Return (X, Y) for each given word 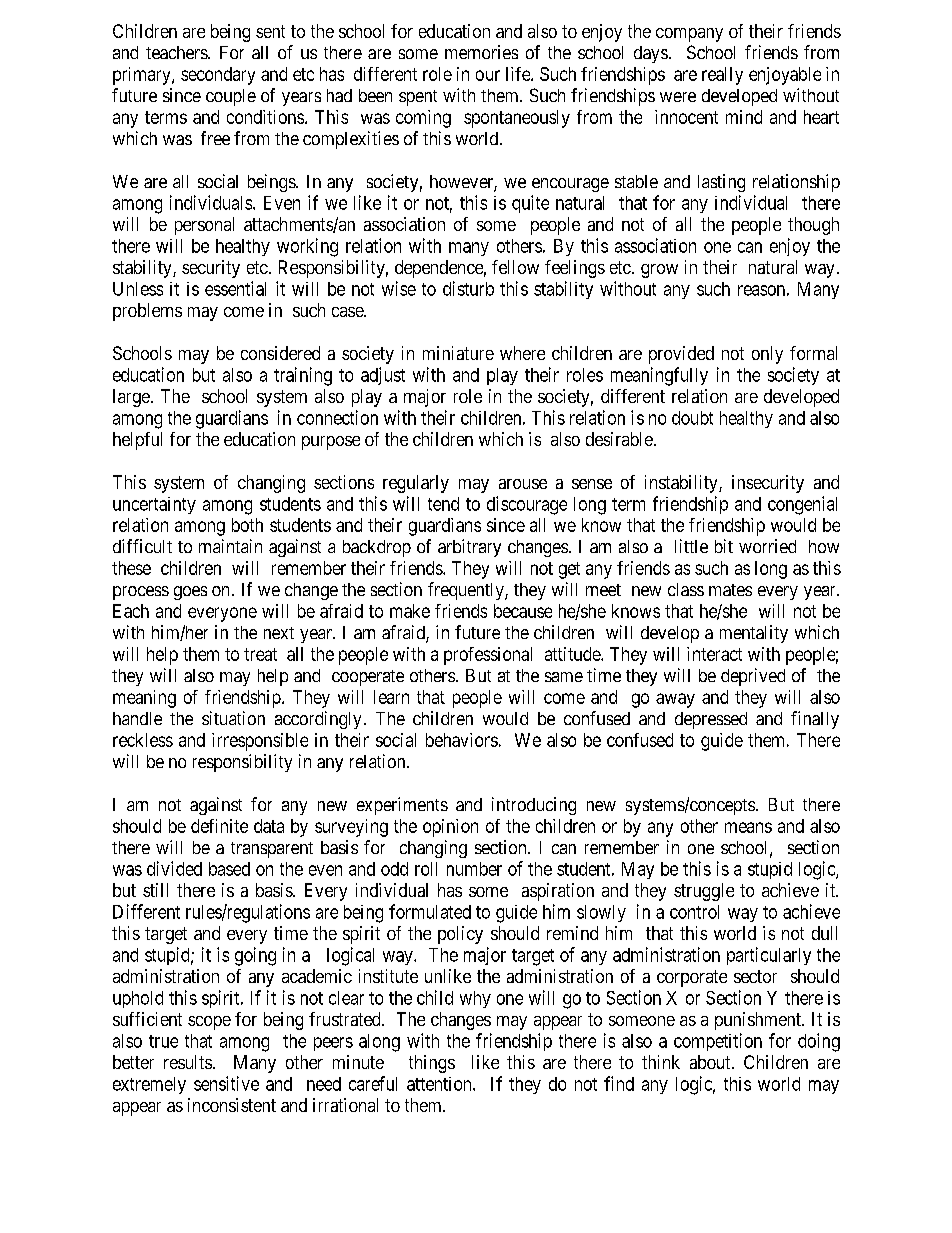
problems (147, 312)
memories (481, 52)
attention (440, 1084)
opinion (450, 828)
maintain (230, 546)
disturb (468, 288)
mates (730, 590)
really (722, 76)
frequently (467, 591)
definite (219, 826)
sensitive (226, 1083)
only (767, 355)
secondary (218, 76)
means (748, 827)
